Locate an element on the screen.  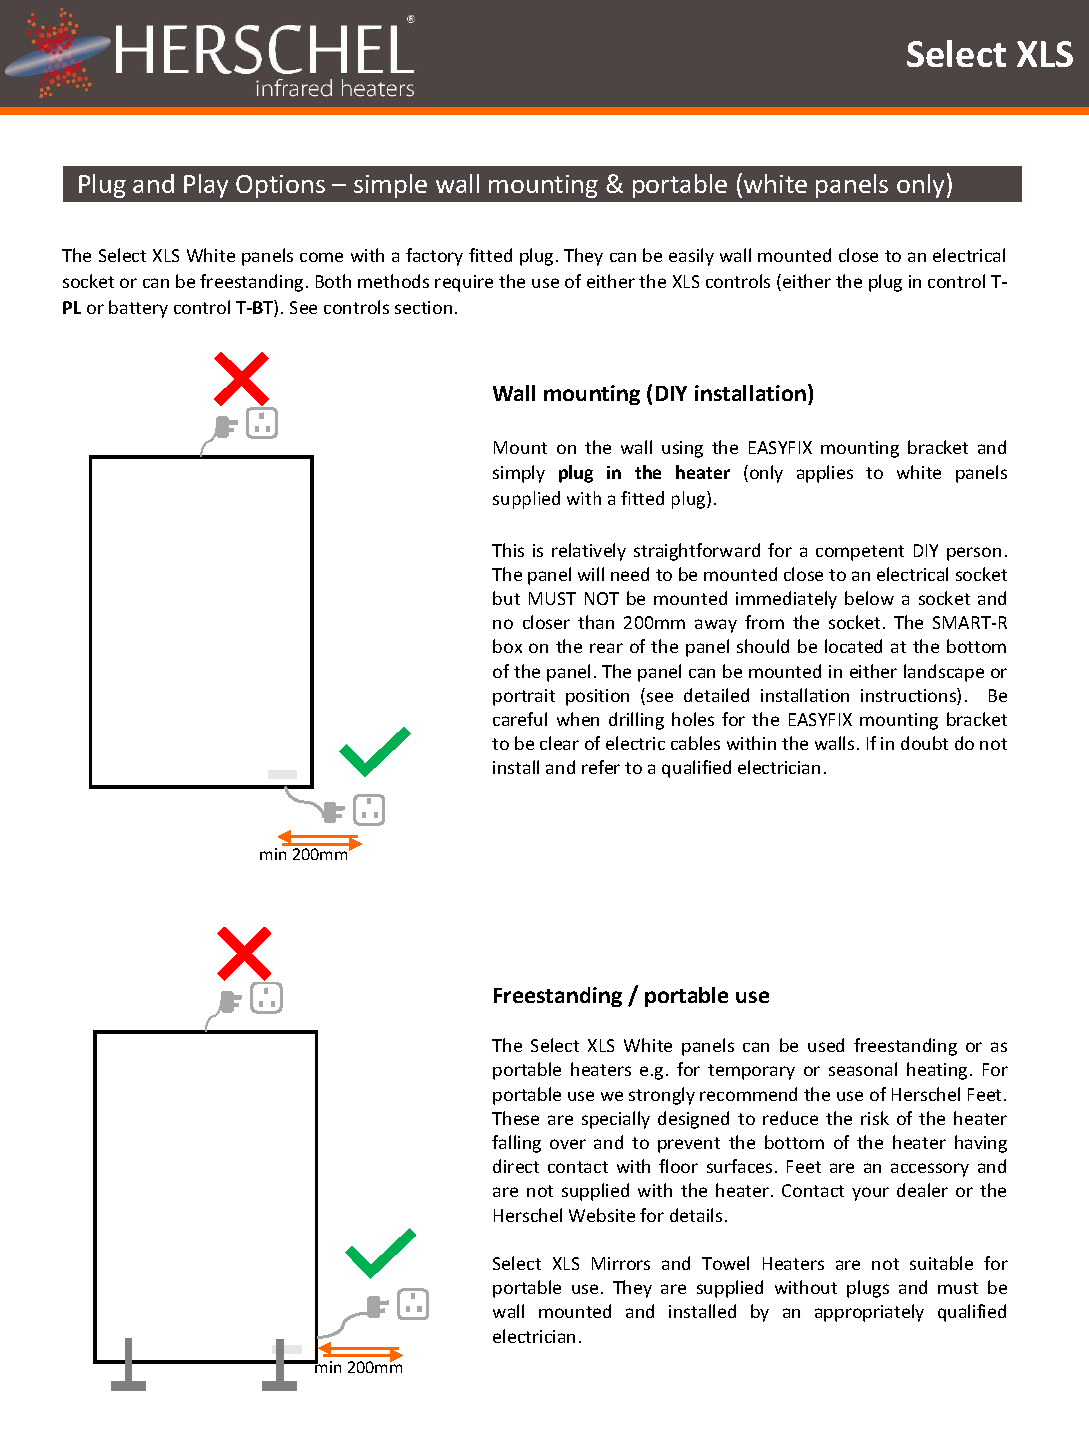
These is located at coordinates (515, 1118).
